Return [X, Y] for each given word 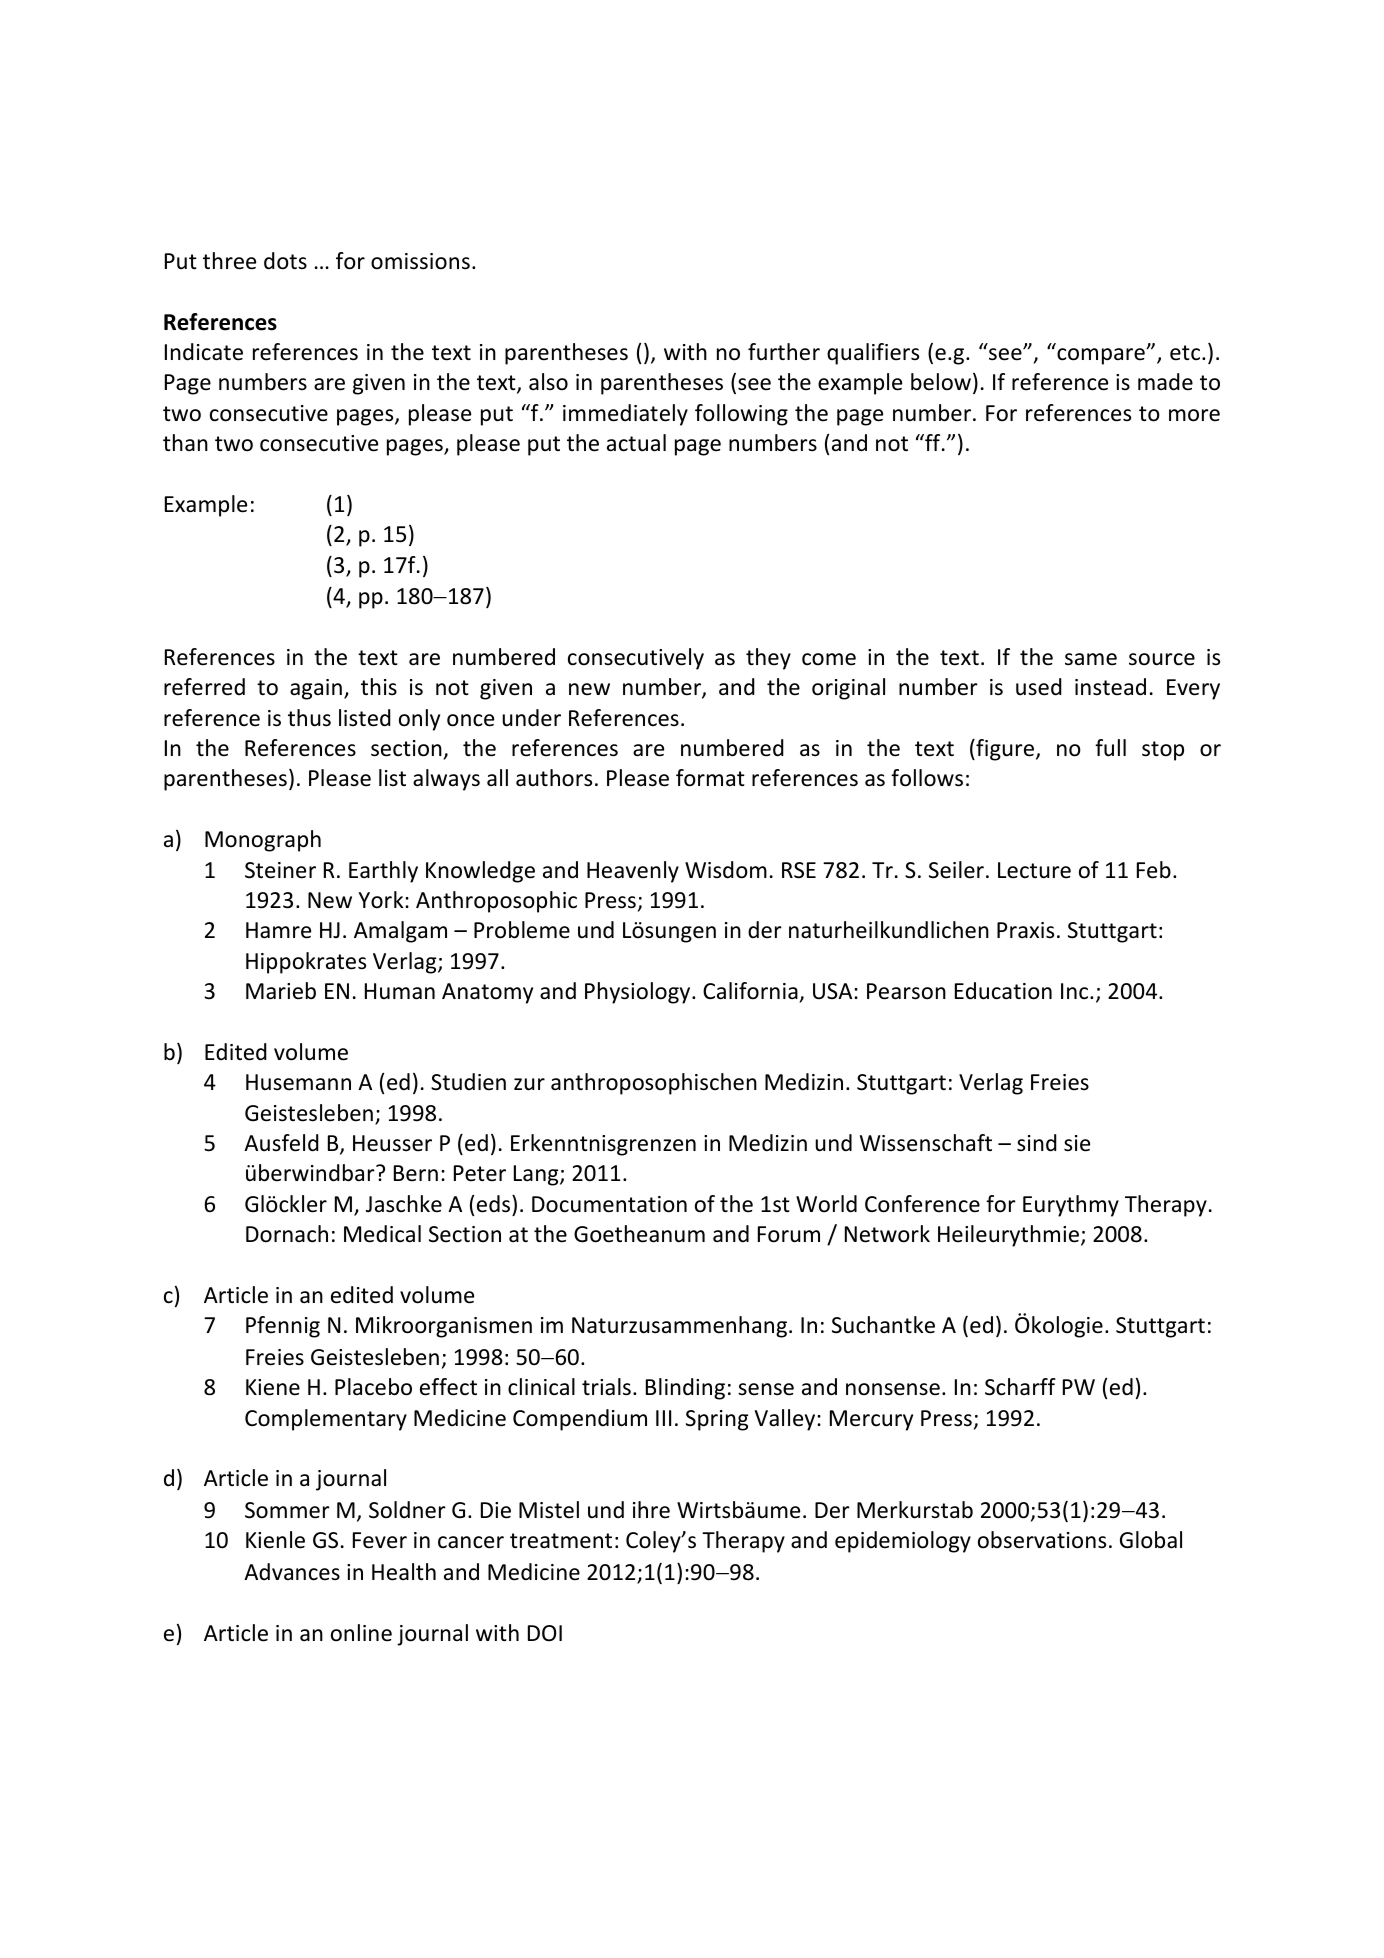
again [316, 689]
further [784, 352]
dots [285, 261]
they [768, 659]
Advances [292, 1572]
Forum [789, 1234]
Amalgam [400, 932]
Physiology [639, 993]
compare [1102, 356]
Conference [922, 1204]
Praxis [1025, 930]
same [1091, 659]
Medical [382, 1234]
